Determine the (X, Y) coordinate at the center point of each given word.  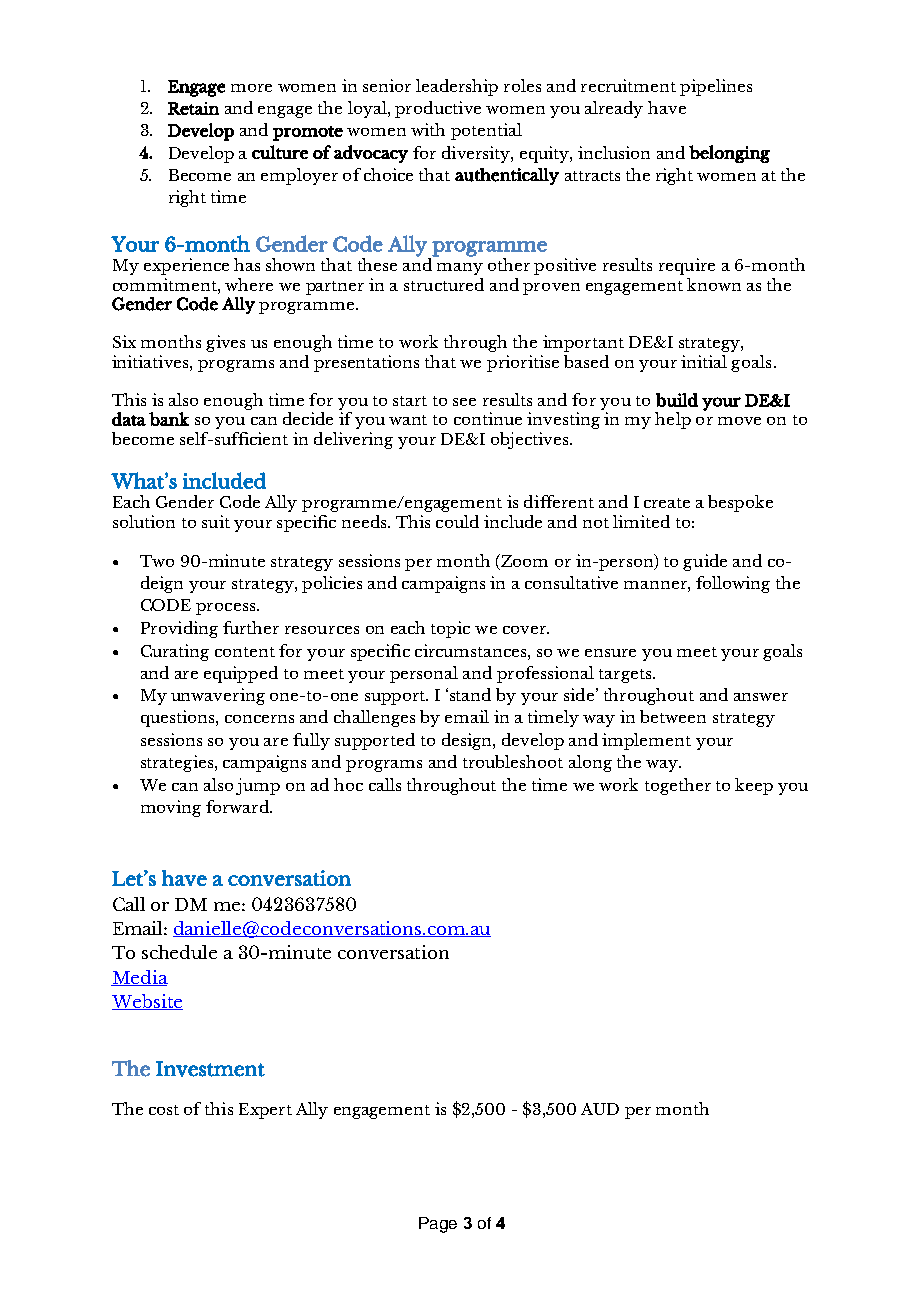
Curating (175, 652)
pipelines (716, 87)
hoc (348, 784)
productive (438, 109)
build (677, 400)
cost (164, 1110)
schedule (179, 952)
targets (626, 676)
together (678, 786)
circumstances (472, 650)
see (464, 402)
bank (169, 419)
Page (438, 1225)
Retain (193, 108)
